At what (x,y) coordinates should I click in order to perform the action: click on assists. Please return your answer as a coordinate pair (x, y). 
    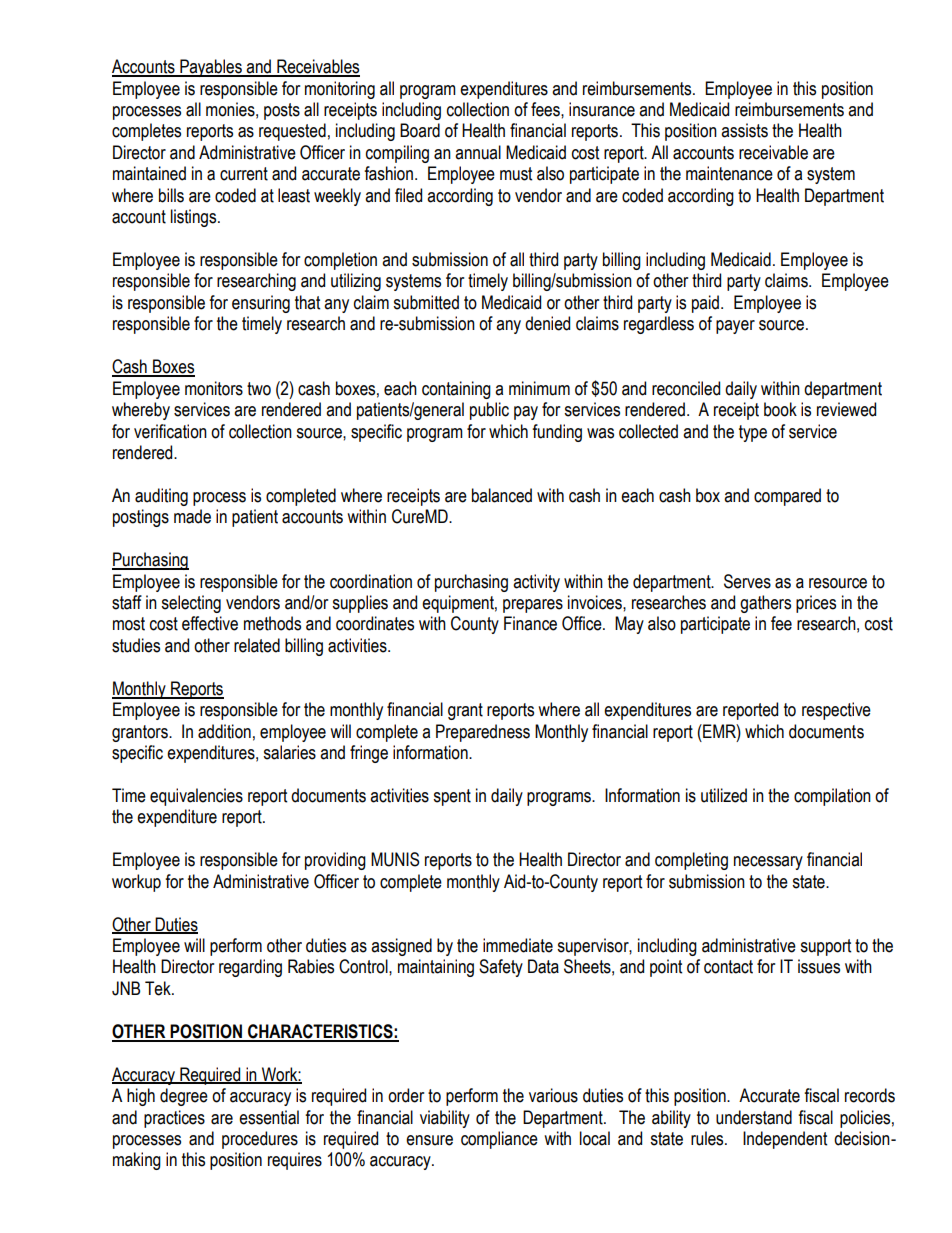
    Looking at the image, I should click on (744, 130).
